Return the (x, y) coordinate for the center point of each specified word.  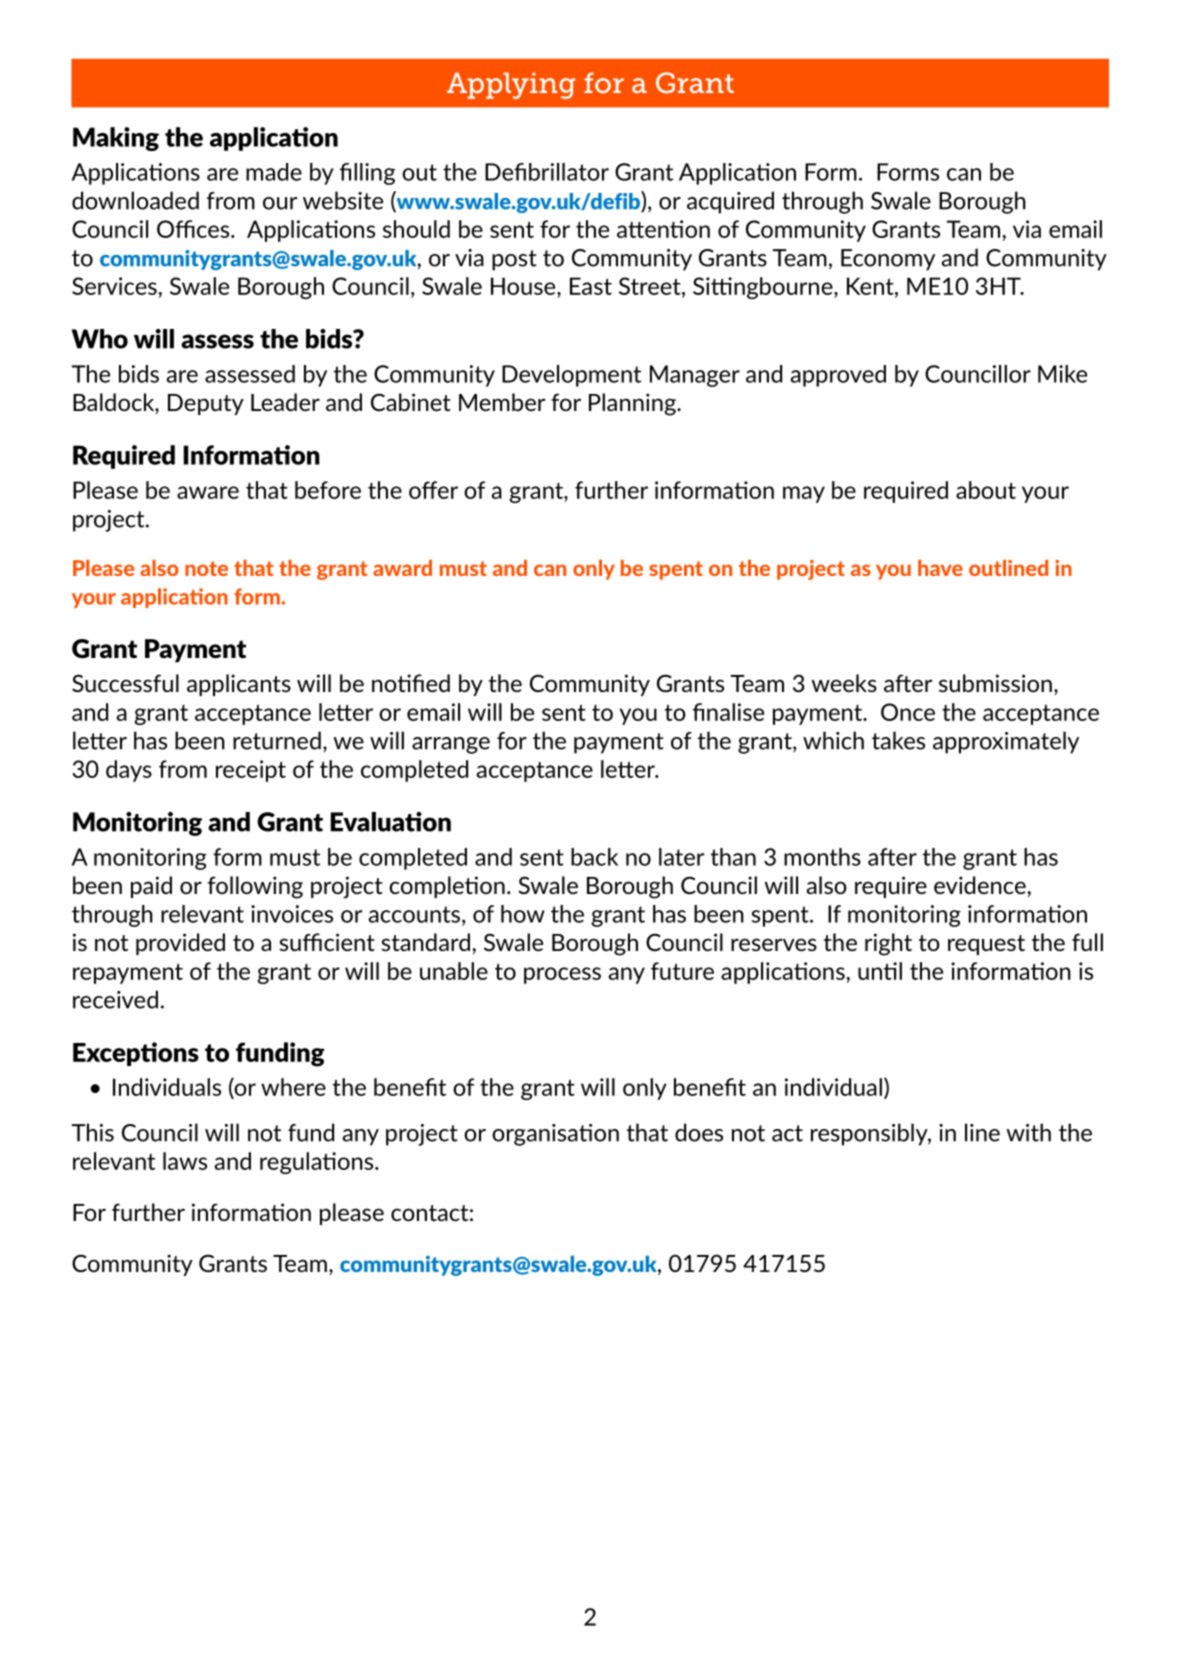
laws (185, 1161)
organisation (555, 1135)
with (1029, 1132)
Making (116, 139)
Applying (511, 86)
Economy (888, 260)
